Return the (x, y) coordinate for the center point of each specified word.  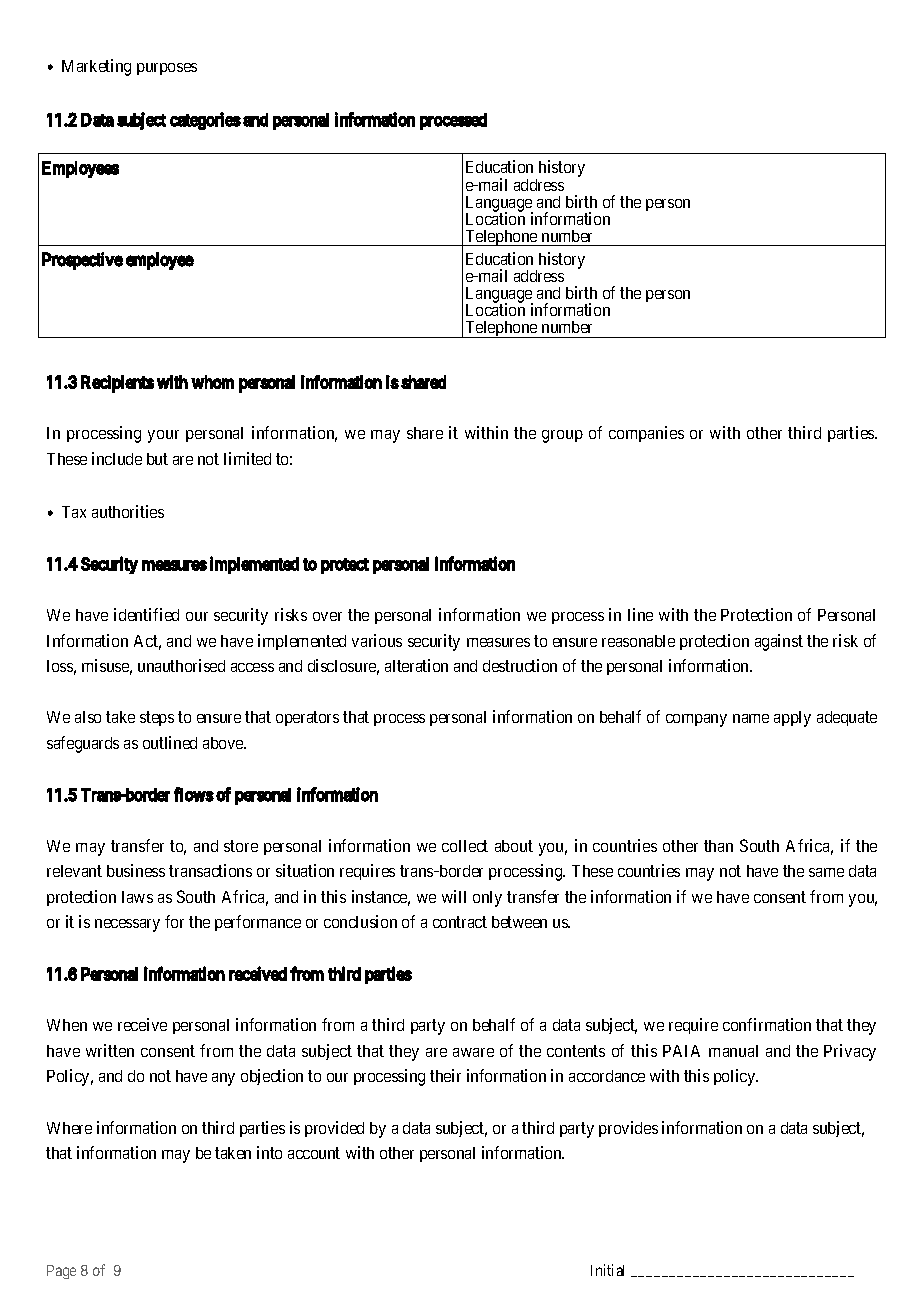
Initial (607, 1270)
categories (205, 121)
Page (61, 1272)
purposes (167, 69)
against (779, 642)
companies (646, 434)
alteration (416, 665)
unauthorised (181, 665)
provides (628, 1129)
